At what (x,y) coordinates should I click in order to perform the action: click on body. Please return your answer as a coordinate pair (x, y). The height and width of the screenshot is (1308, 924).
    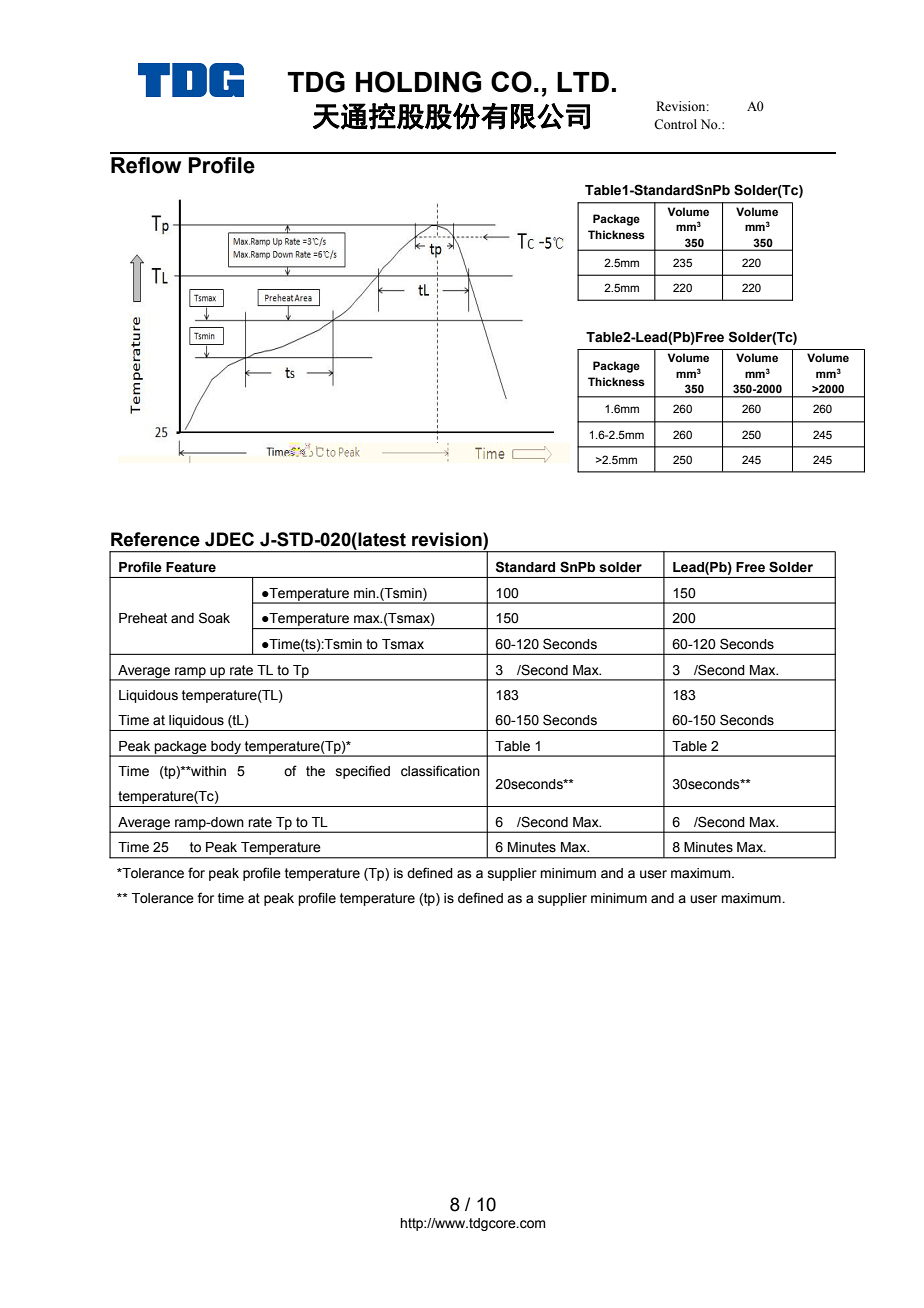
    Looking at the image, I should click on (226, 748).
